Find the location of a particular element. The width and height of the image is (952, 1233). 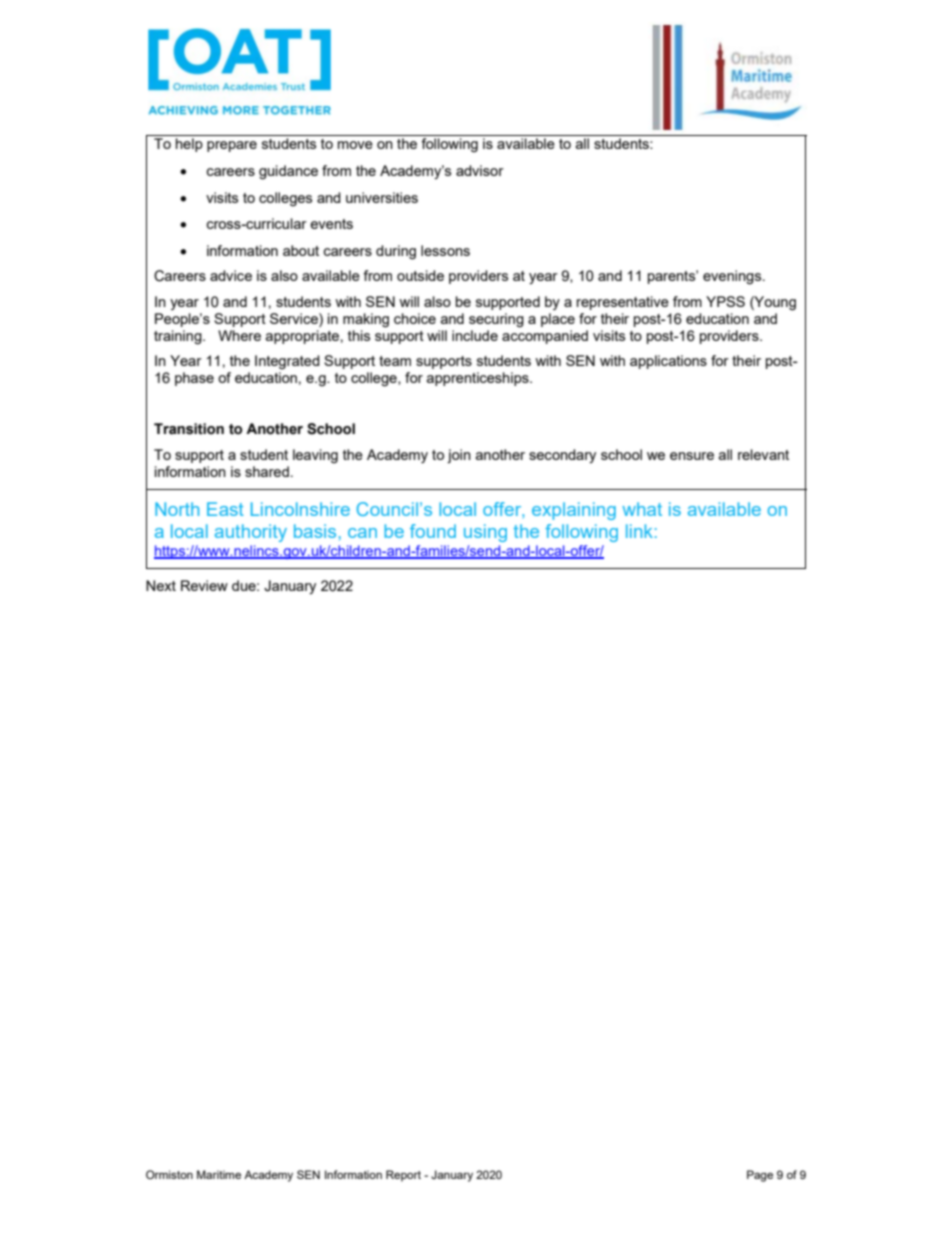

using is located at coordinates (485, 533).
